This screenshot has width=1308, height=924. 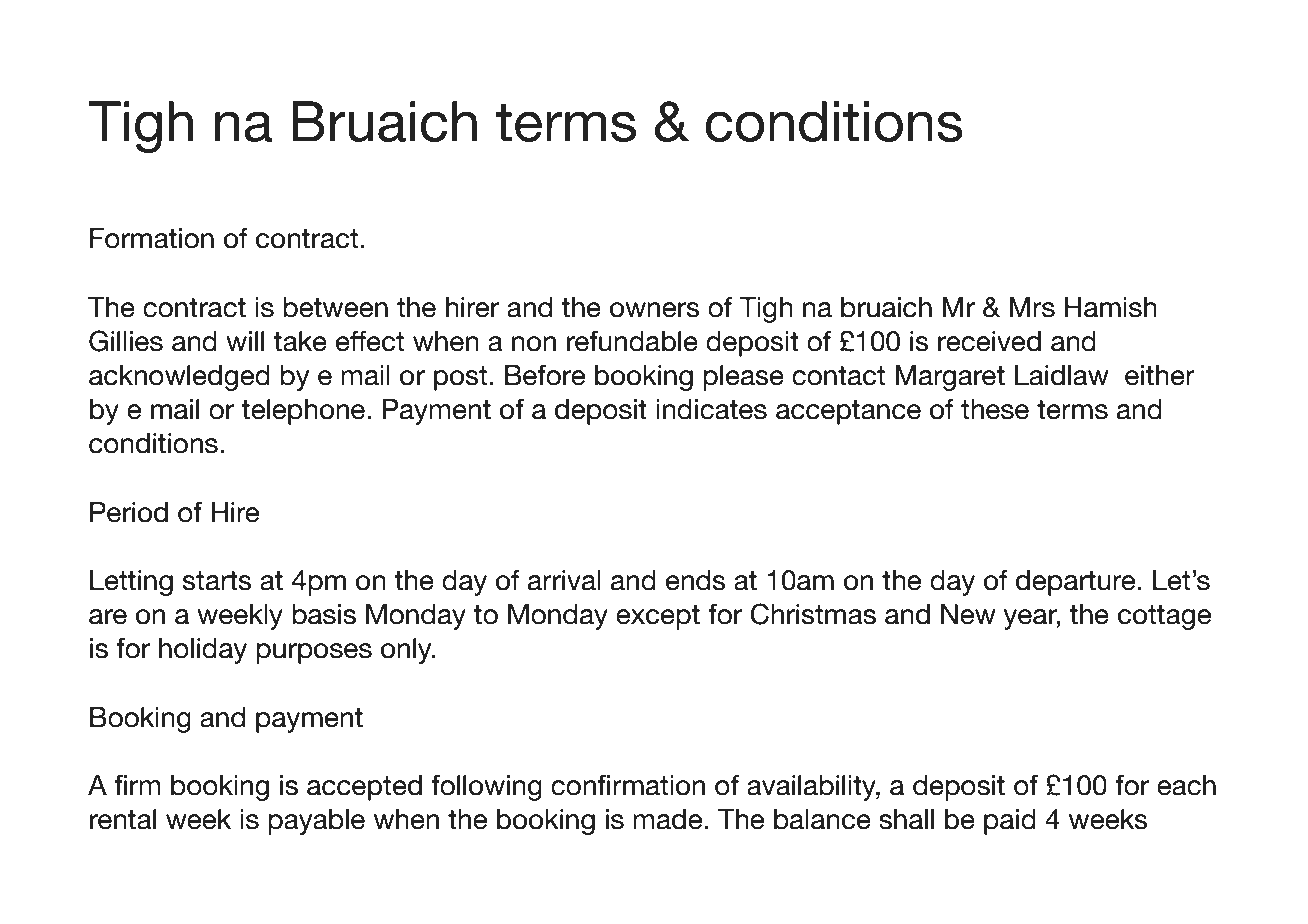 I want to click on these, so click(x=995, y=409).
